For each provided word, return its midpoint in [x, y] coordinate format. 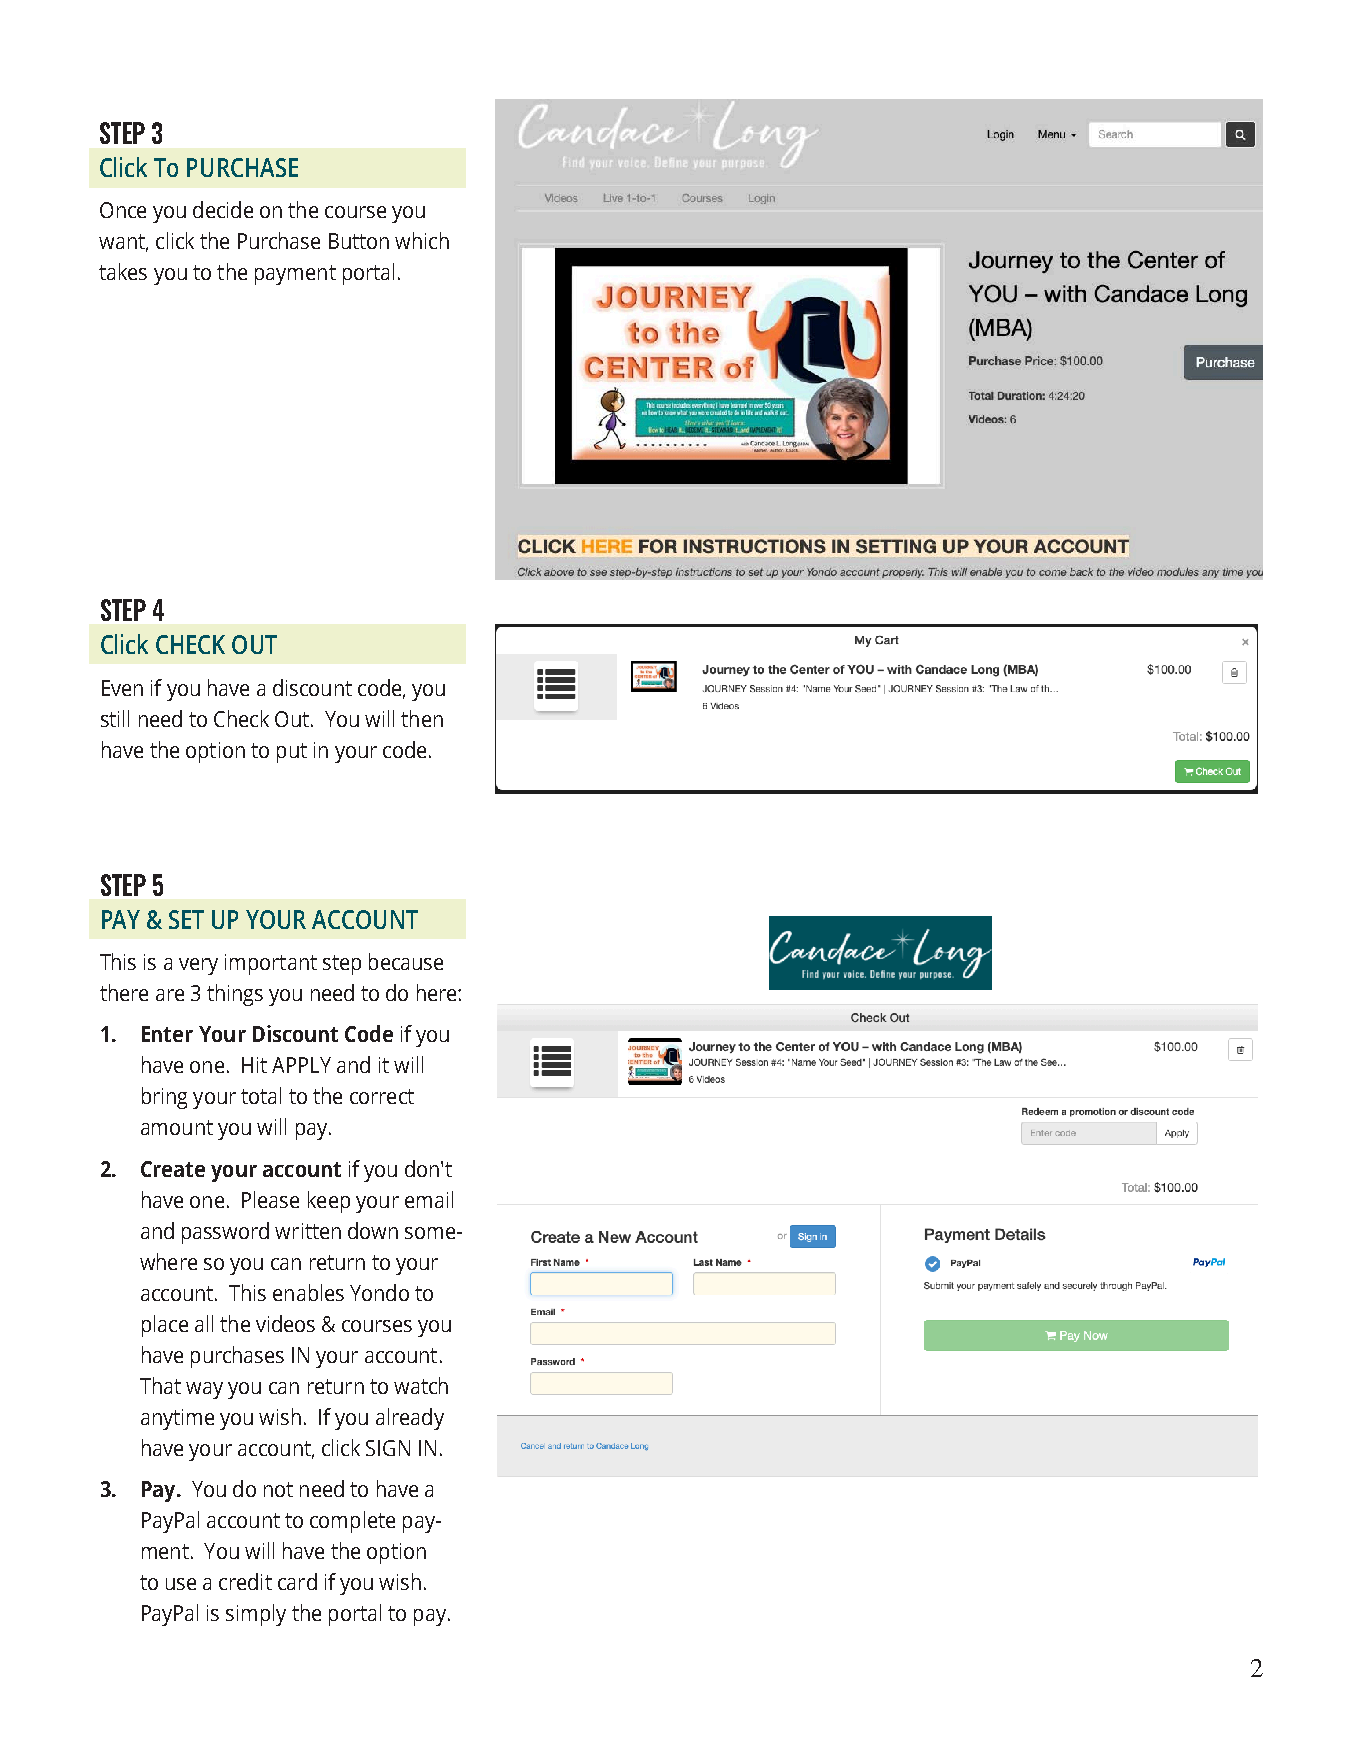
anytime [177, 1419]
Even [122, 688]
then [422, 718]
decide [223, 209]
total [261, 1095]
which [422, 240]
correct [382, 1096]
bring [164, 1098]
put [292, 753]
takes [123, 271]
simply [256, 1615]
